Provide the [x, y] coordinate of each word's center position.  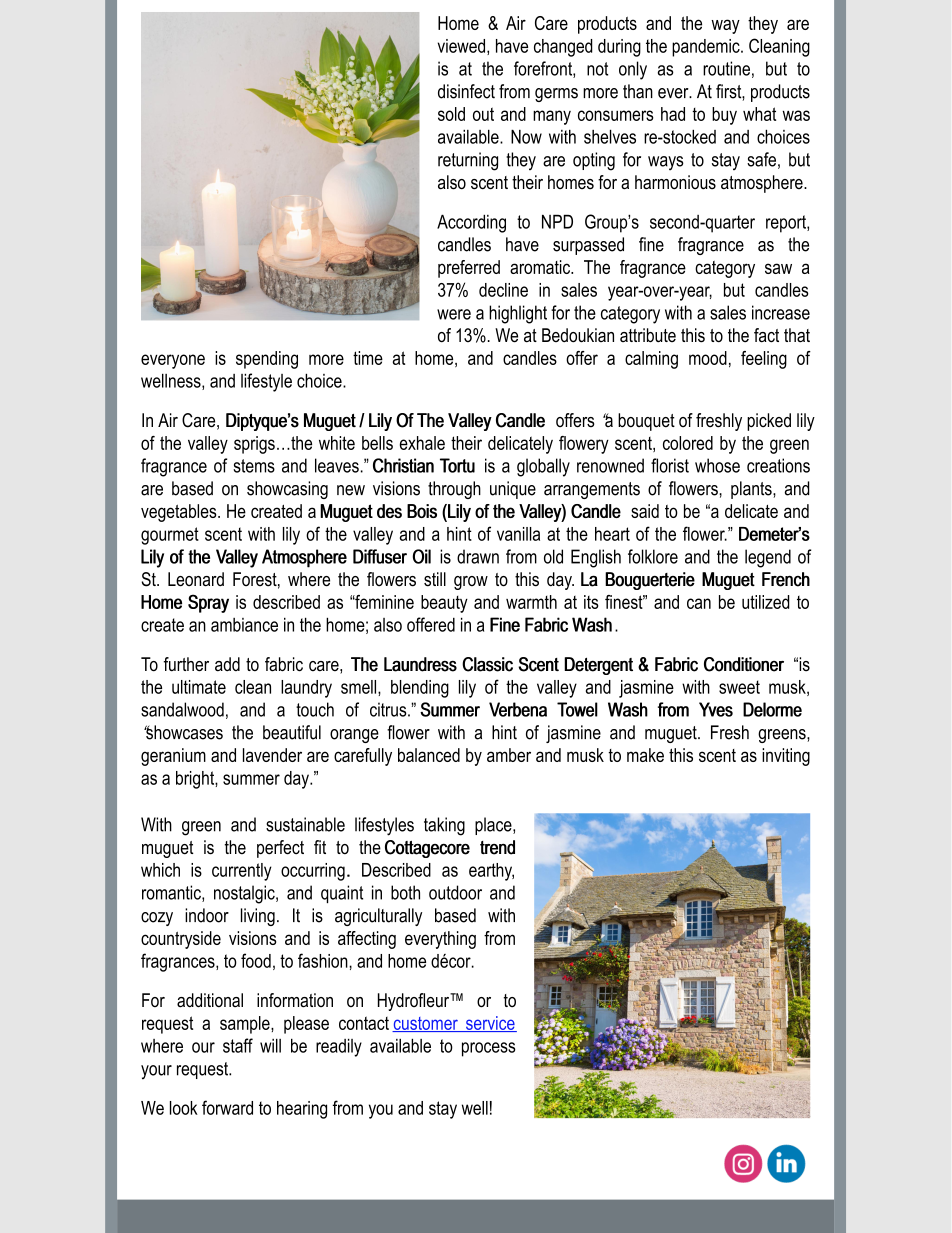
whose [717, 465]
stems [254, 466]
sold [451, 114]
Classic [487, 664]
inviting [786, 757]
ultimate [199, 687]
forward [227, 1107]
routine [726, 68]
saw [778, 268]
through [454, 490]
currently [242, 872]
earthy [491, 872]
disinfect [466, 91]
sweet [739, 687]
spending [267, 360]
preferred [469, 269]
